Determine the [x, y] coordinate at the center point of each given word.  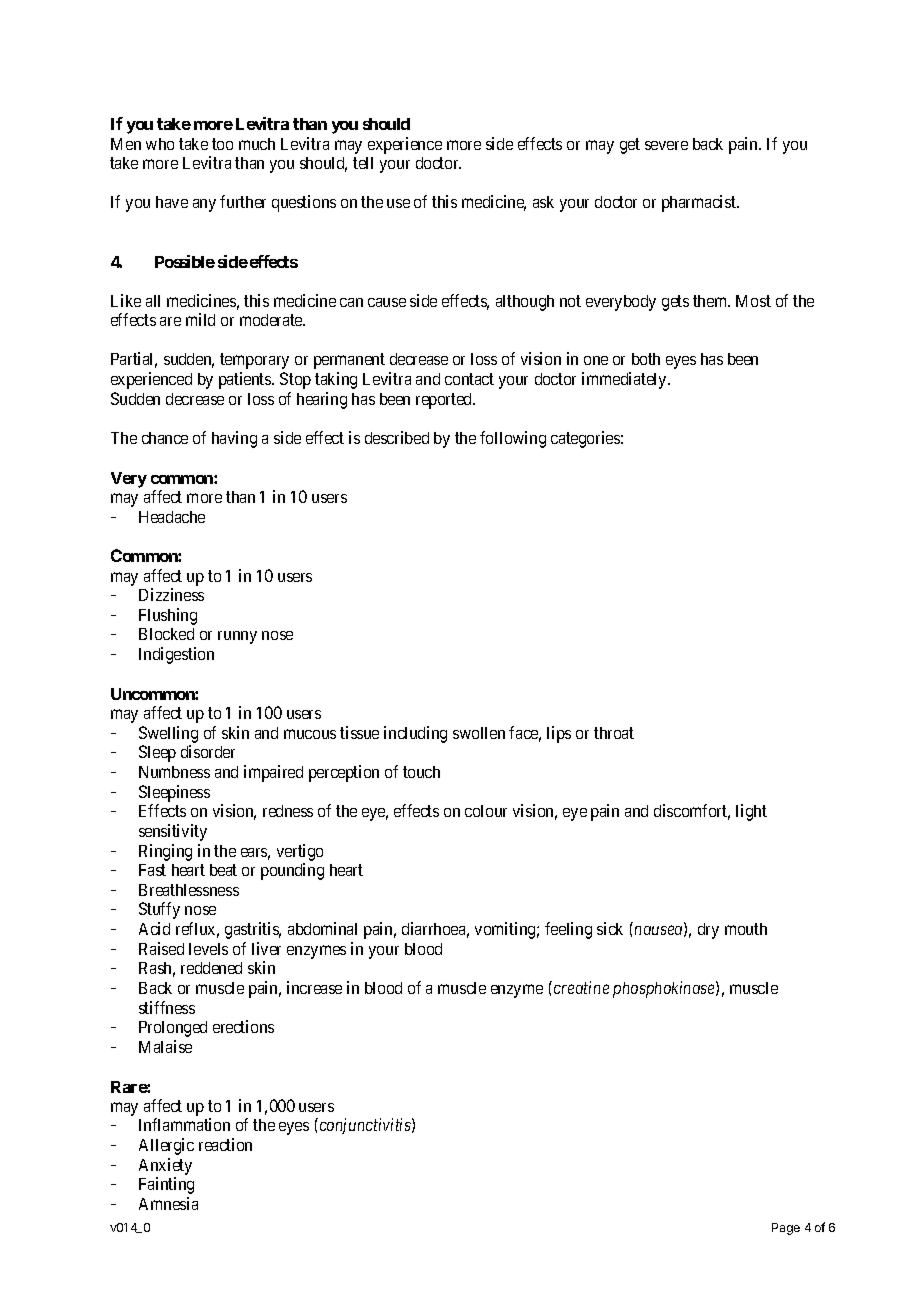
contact [469, 379]
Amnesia [168, 1203]
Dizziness [171, 594]
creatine [581, 987]
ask [543, 202]
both [646, 359]
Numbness [174, 772]
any [204, 205]
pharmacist [700, 203]
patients [246, 380]
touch [421, 772]
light [751, 812]
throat [614, 733]
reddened [211, 968]
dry [708, 931]
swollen [479, 733]
